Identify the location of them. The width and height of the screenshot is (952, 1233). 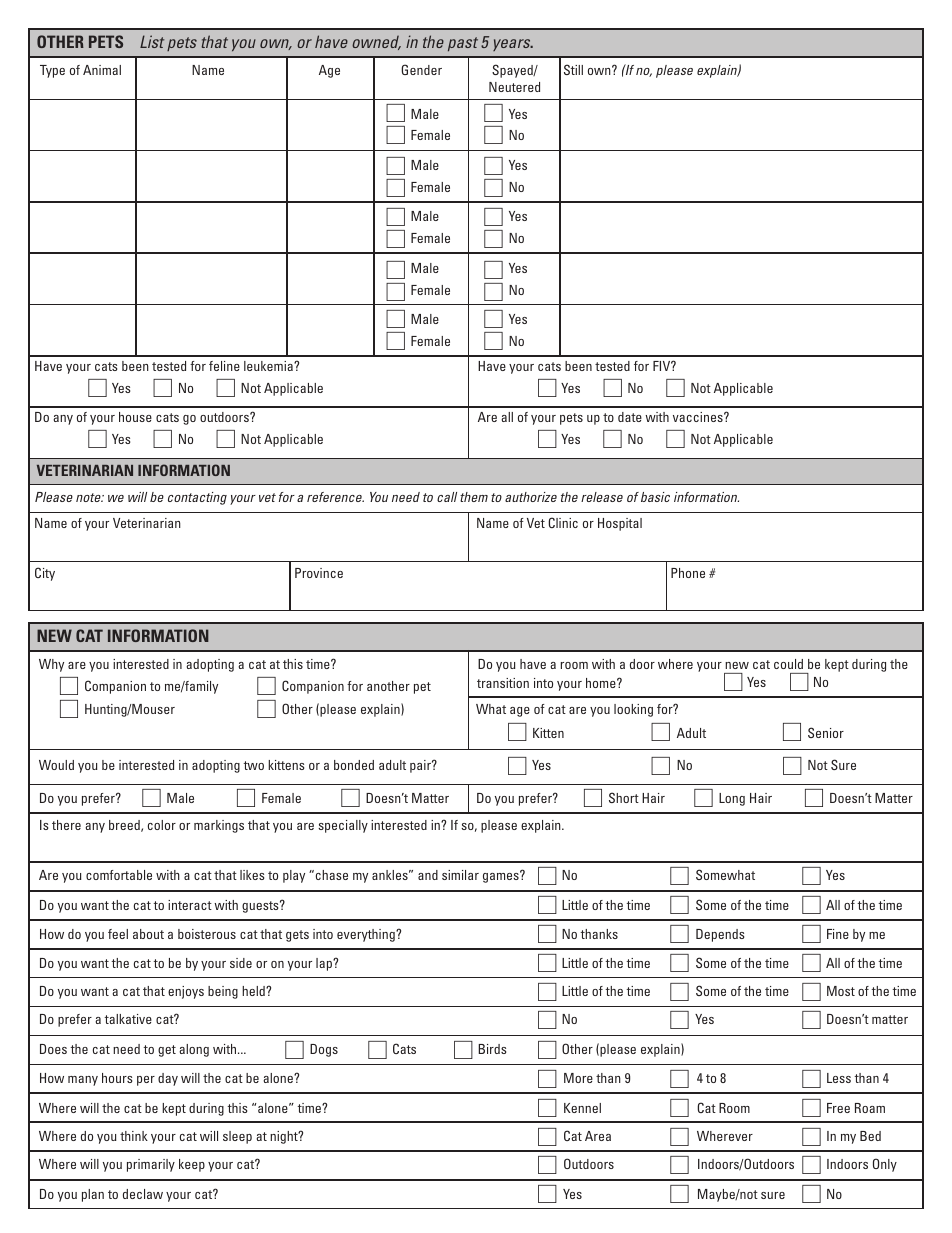
(474, 497).
